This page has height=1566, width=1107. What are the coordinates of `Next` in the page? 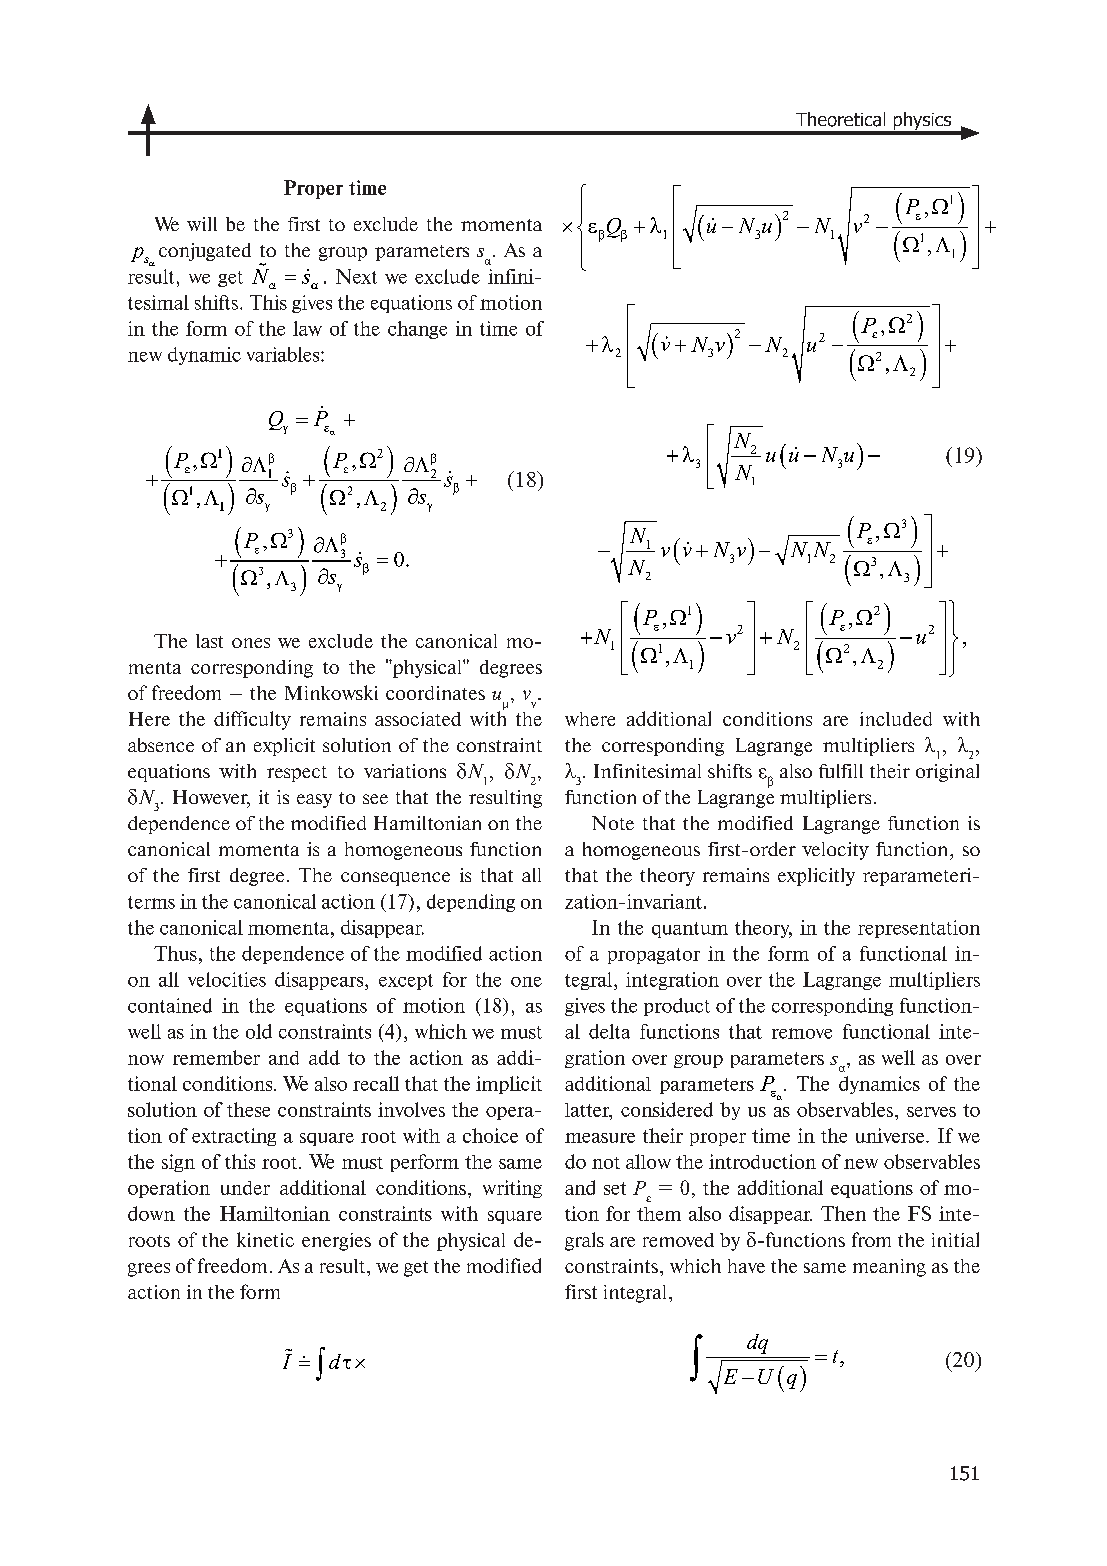 It's located at (356, 276).
